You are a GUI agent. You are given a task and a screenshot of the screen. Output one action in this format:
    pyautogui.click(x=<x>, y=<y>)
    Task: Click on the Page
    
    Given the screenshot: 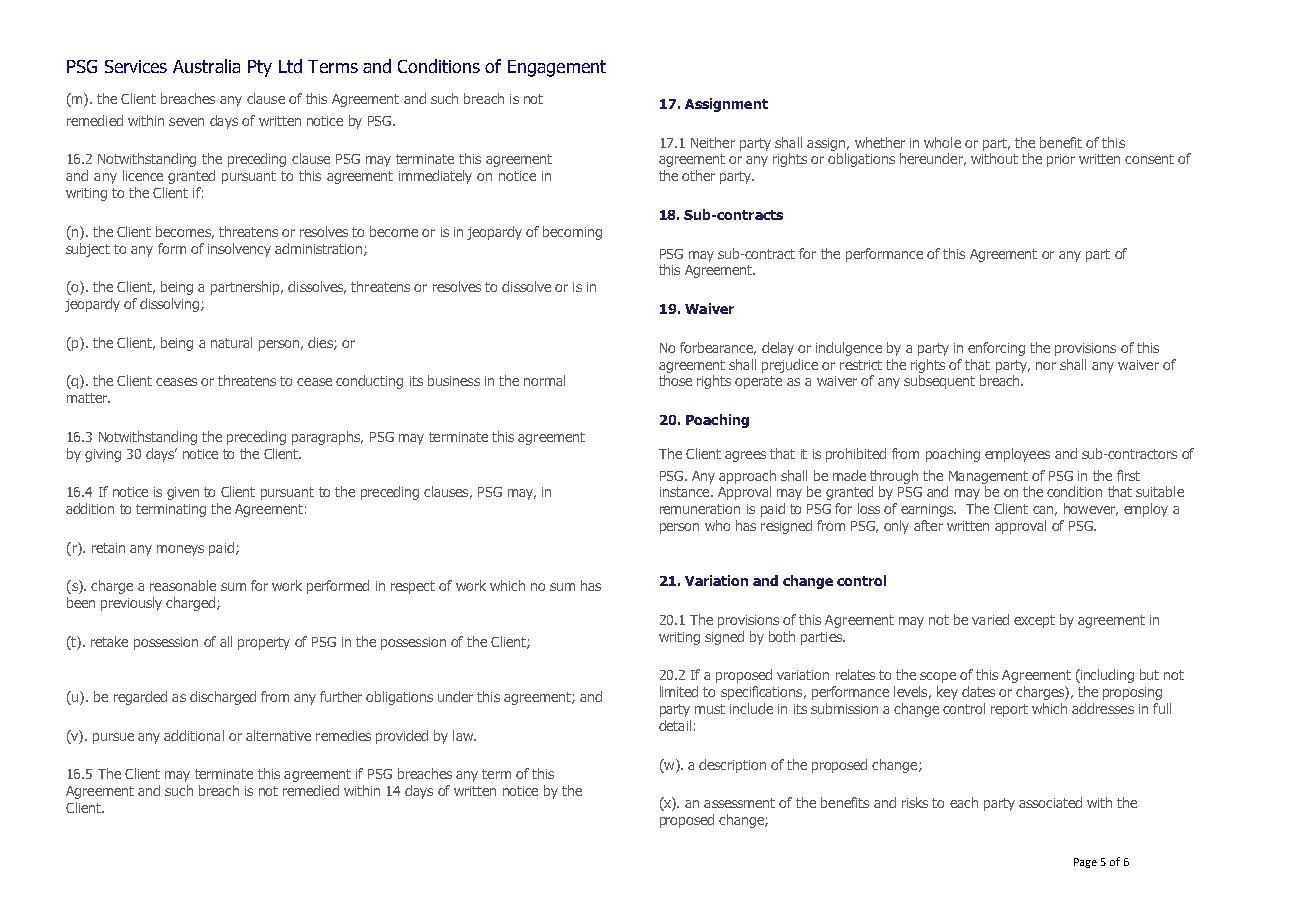 What is the action you would take?
    pyautogui.click(x=1085, y=863)
